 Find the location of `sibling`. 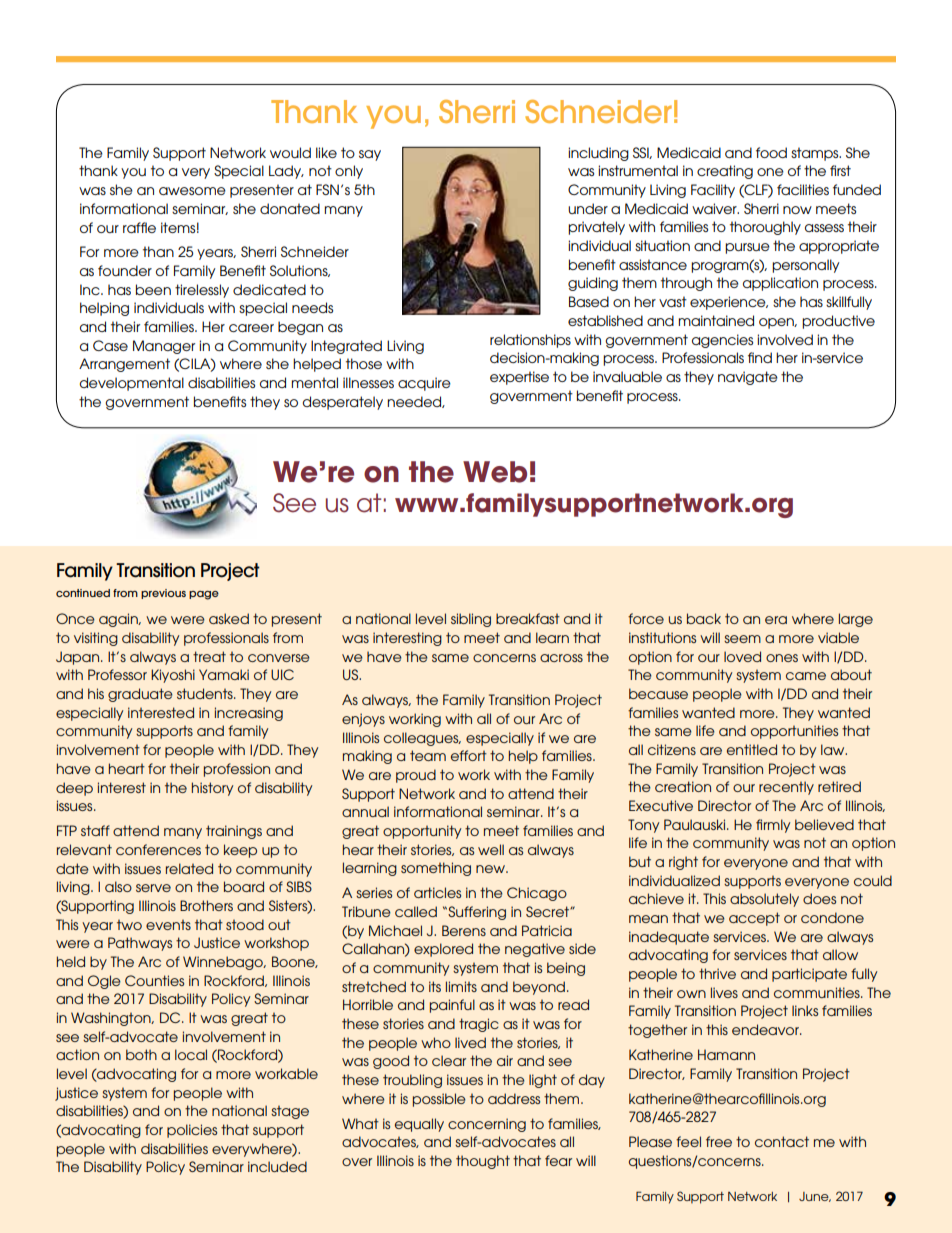

sibling is located at coordinates (471, 620).
